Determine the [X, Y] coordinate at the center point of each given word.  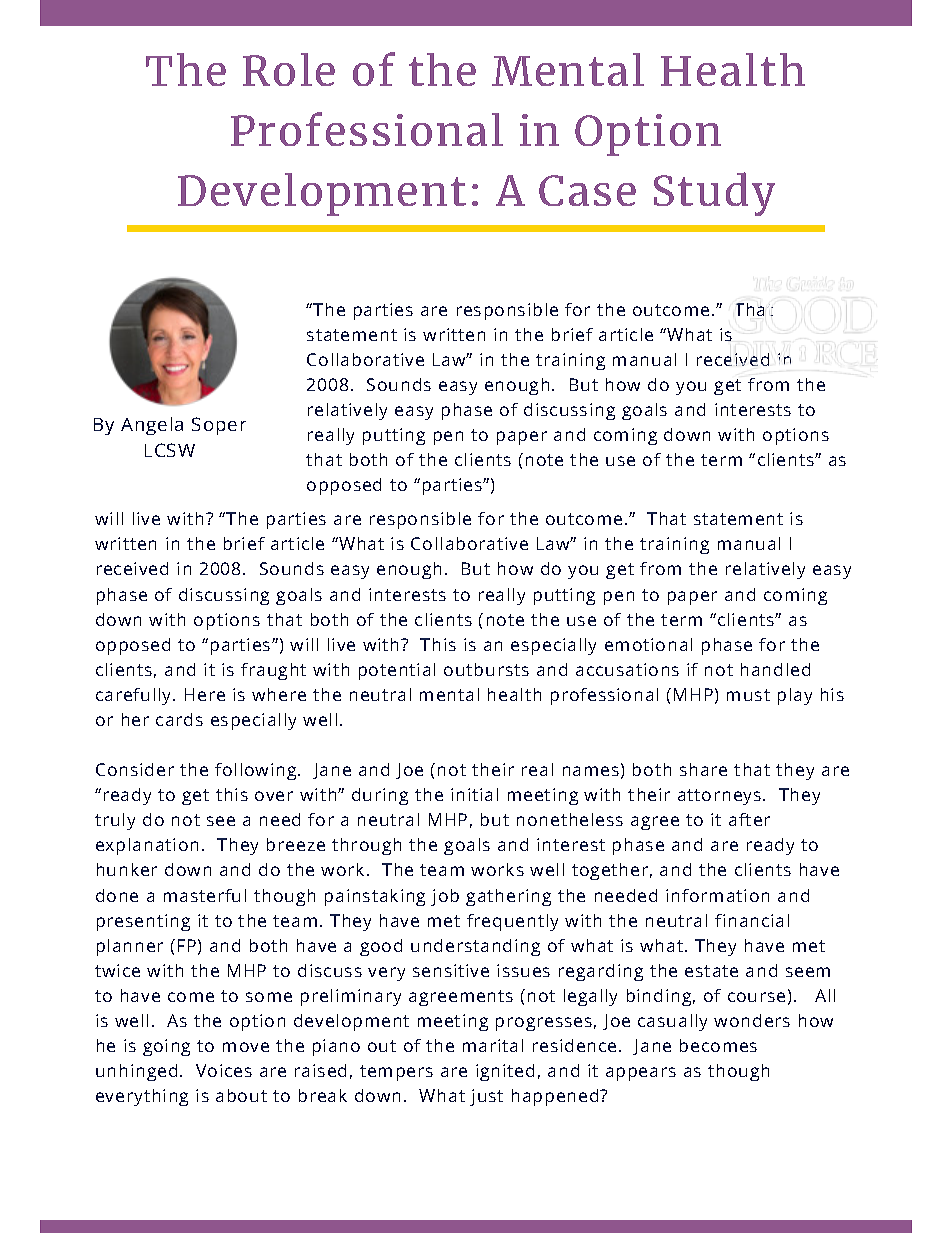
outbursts [486, 669]
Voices [224, 1070]
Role [289, 69]
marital [493, 1045]
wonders [752, 1020]
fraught [273, 671]
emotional [648, 644]
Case [587, 190]
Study [714, 194]
